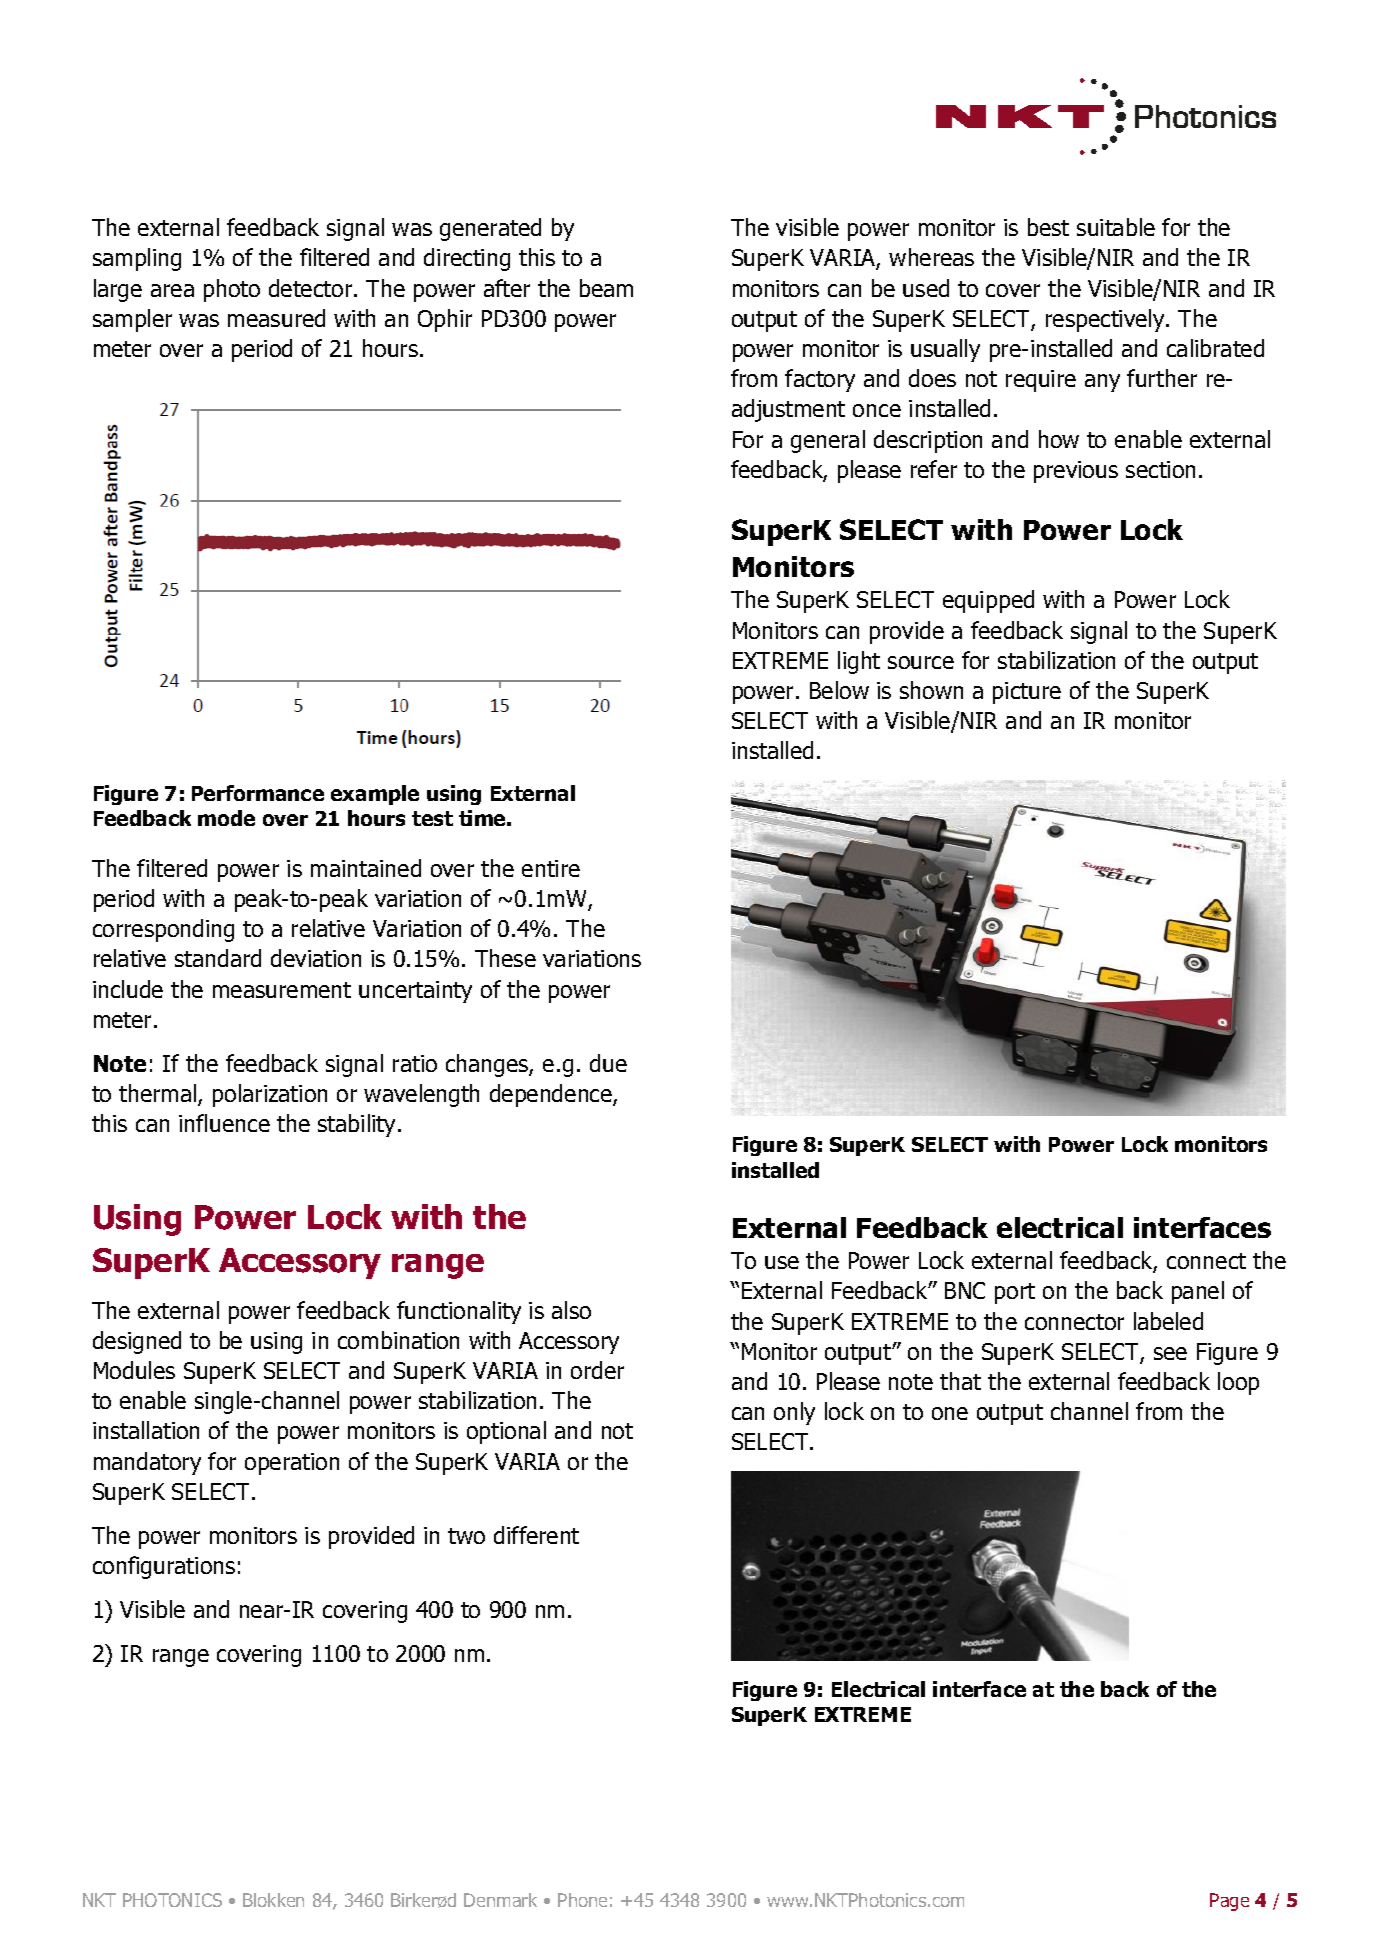  What do you see at coordinates (582, 1900) in the screenshot?
I see `Phone` at bounding box center [582, 1900].
